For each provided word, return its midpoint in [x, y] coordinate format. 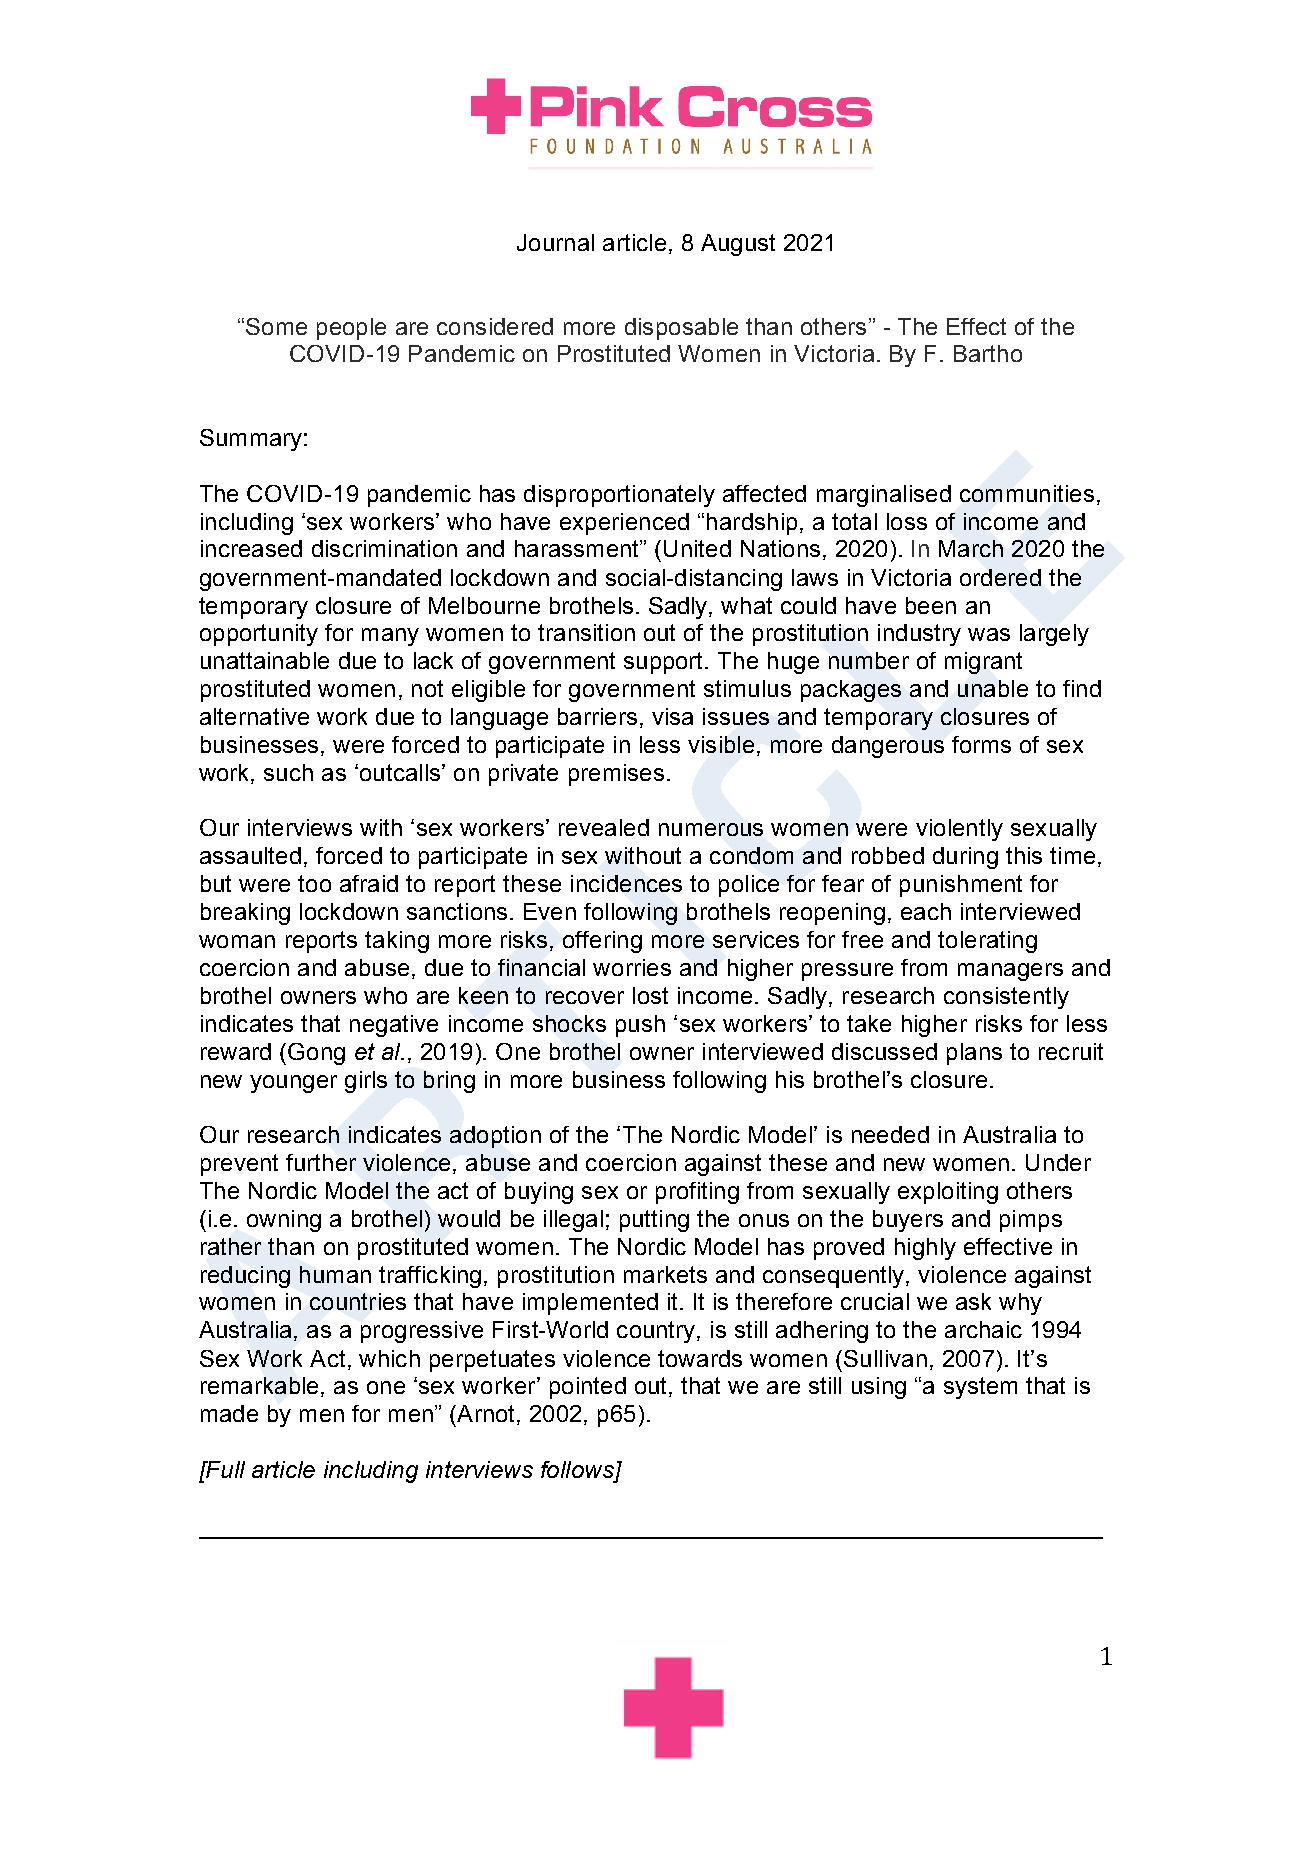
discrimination [384, 548]
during [965, 858]
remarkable [259, 1385]
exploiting [948, 1193]
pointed [588, 1388]
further [321, 1162]
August [738, 245]
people [351, 329]
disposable [681, 329]
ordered [1000, 577]
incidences [626, 883]
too [314, 883]
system [980, 1388]
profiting [697, 1193]
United [697, 548]
